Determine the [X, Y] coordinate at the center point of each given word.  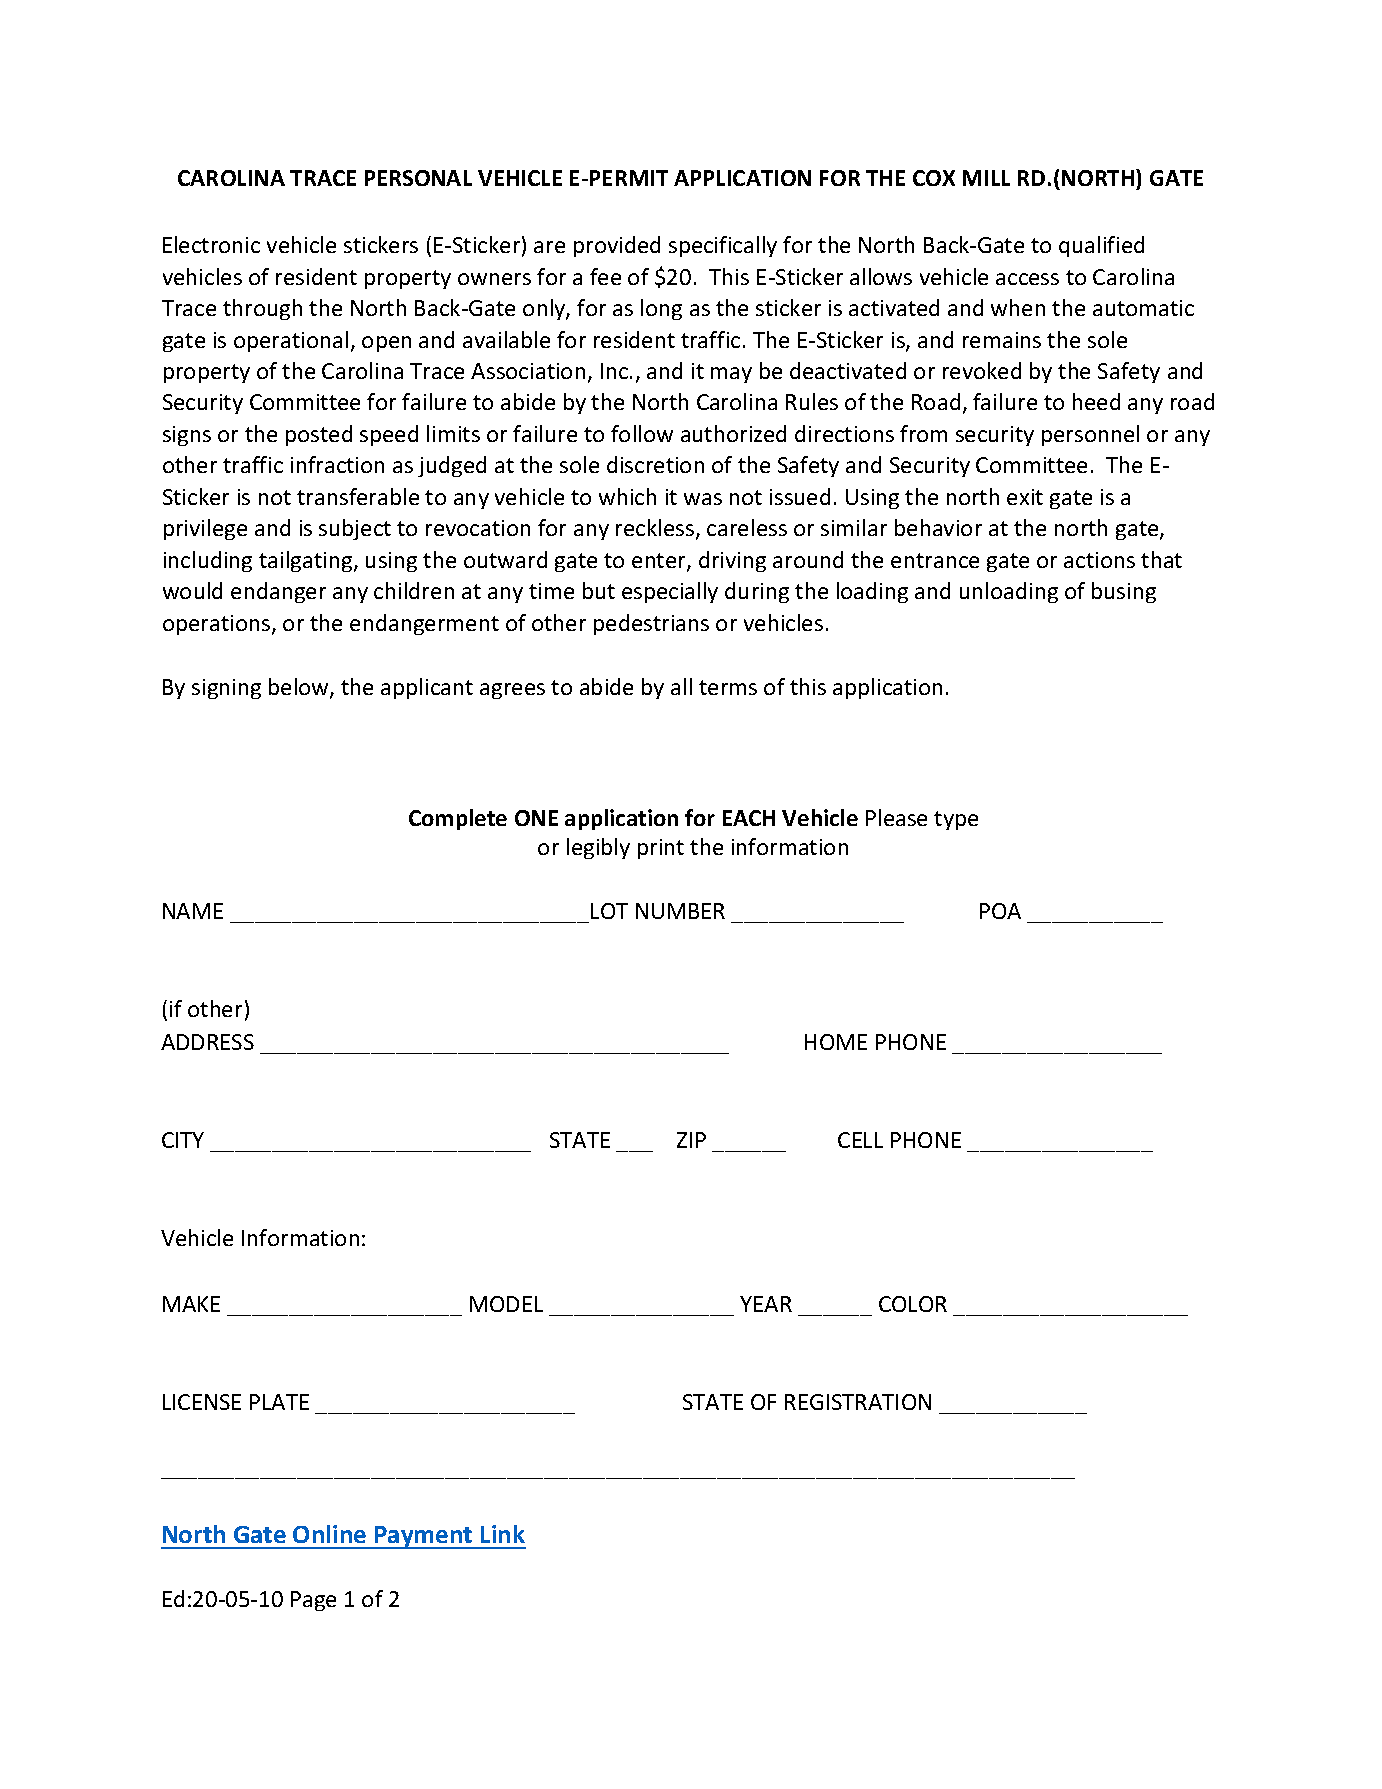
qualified [1101, 246]
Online [329, 1534]
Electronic [211, 244]
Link [503, 1534]
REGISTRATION [858, 1402]
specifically [723, 246]
